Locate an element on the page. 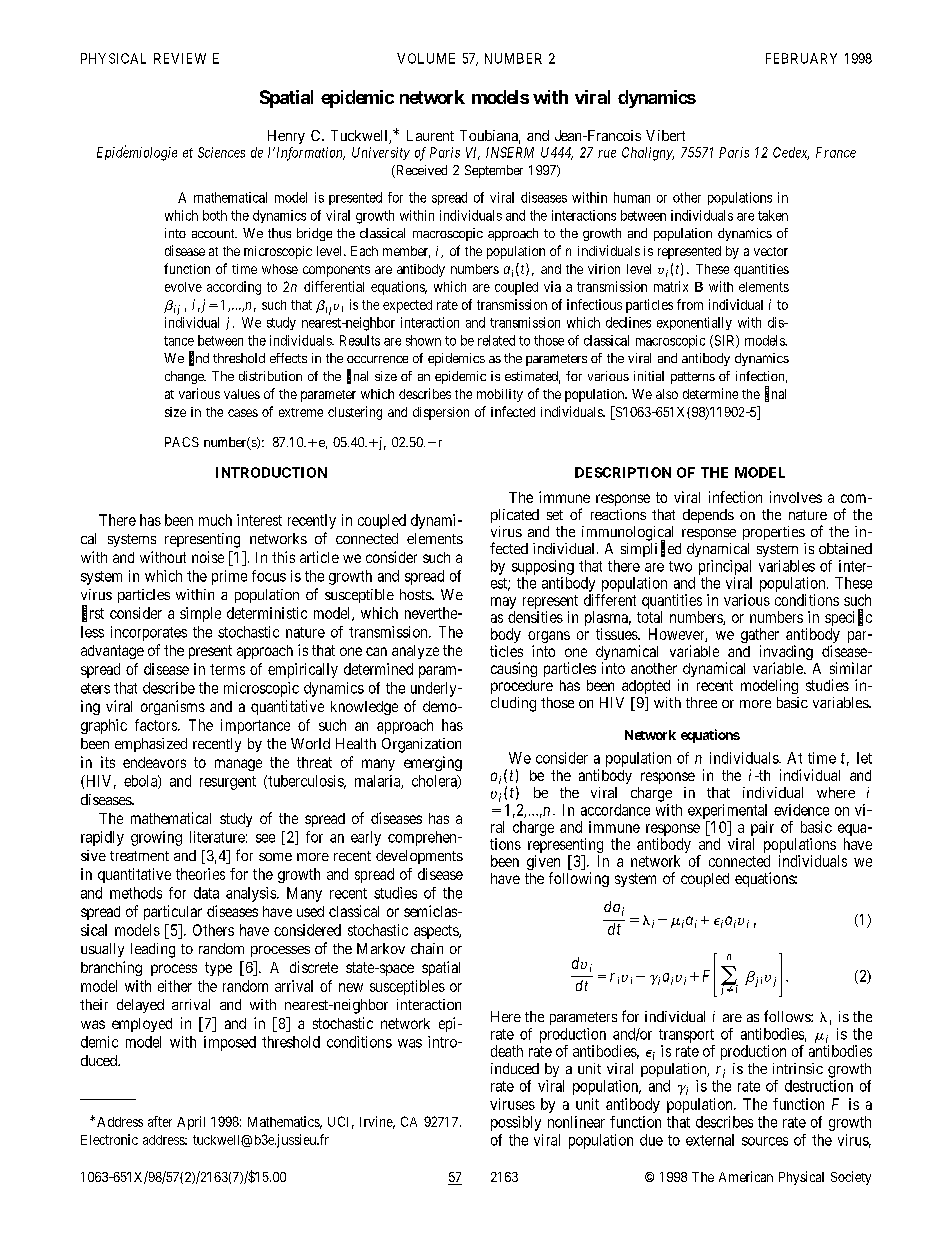 Image resolution: width=952 pixels, height=1233 pixels. theories is located at coordinates (200, 874).
